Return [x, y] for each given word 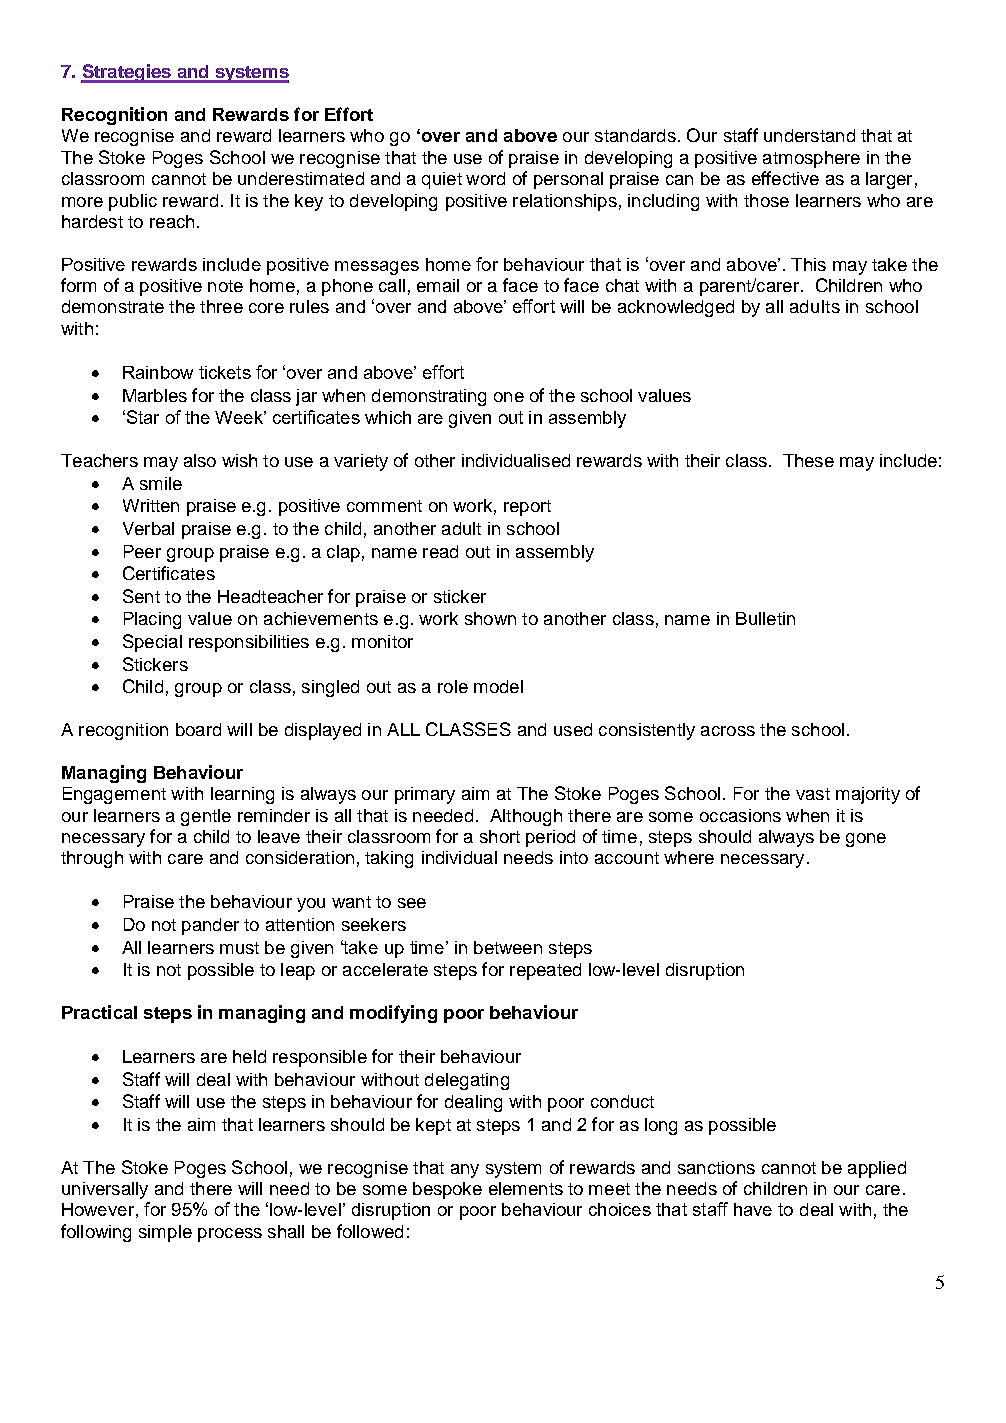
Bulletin [765, 618]
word [485, 178]
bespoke [447, 1190]
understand [809, 135]
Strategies [127, 73]
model [498, 686]
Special [152, 643]
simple [165, 1233]
